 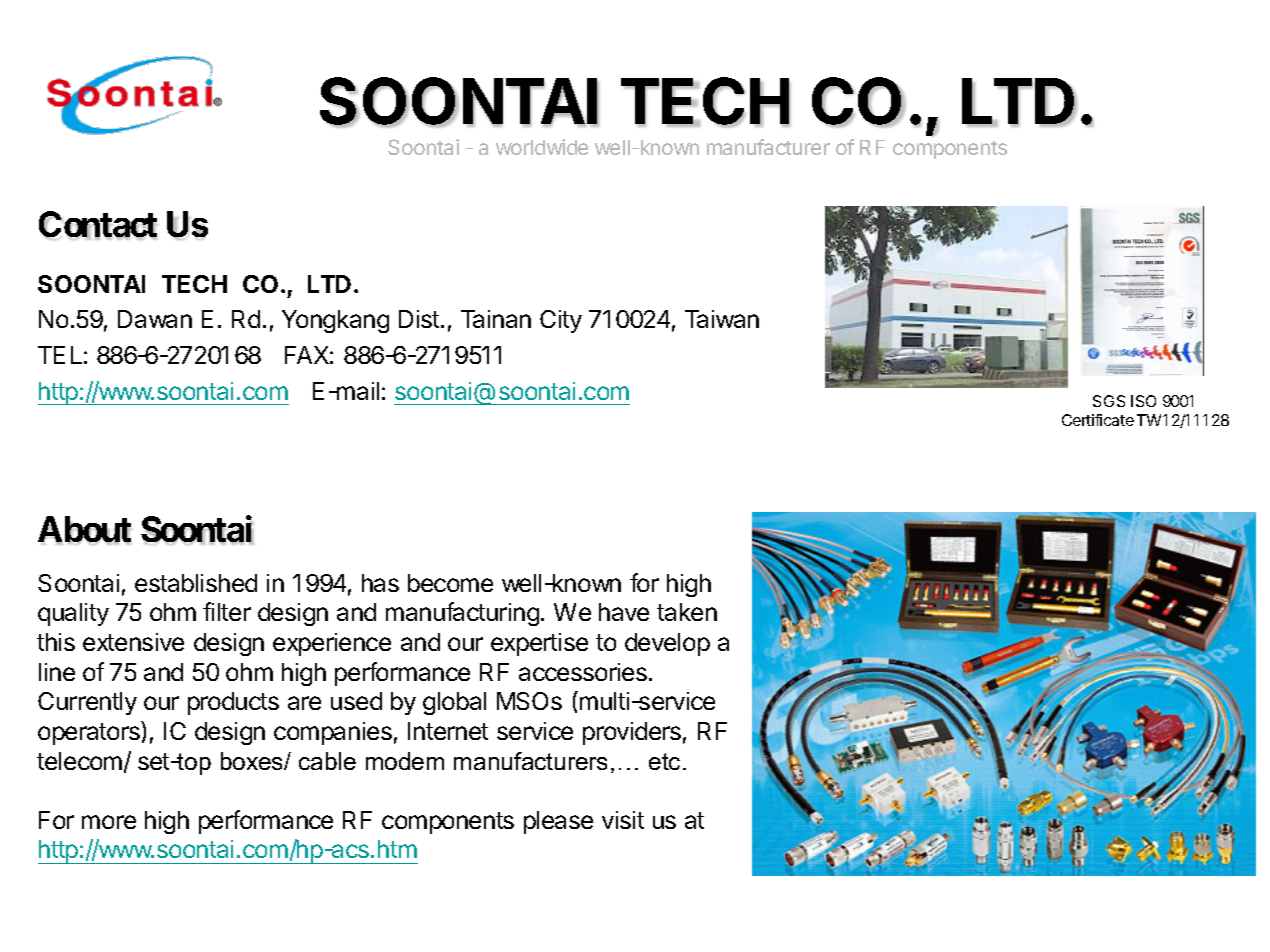 I want to click on worldwide, so click(x=542, y=147).
